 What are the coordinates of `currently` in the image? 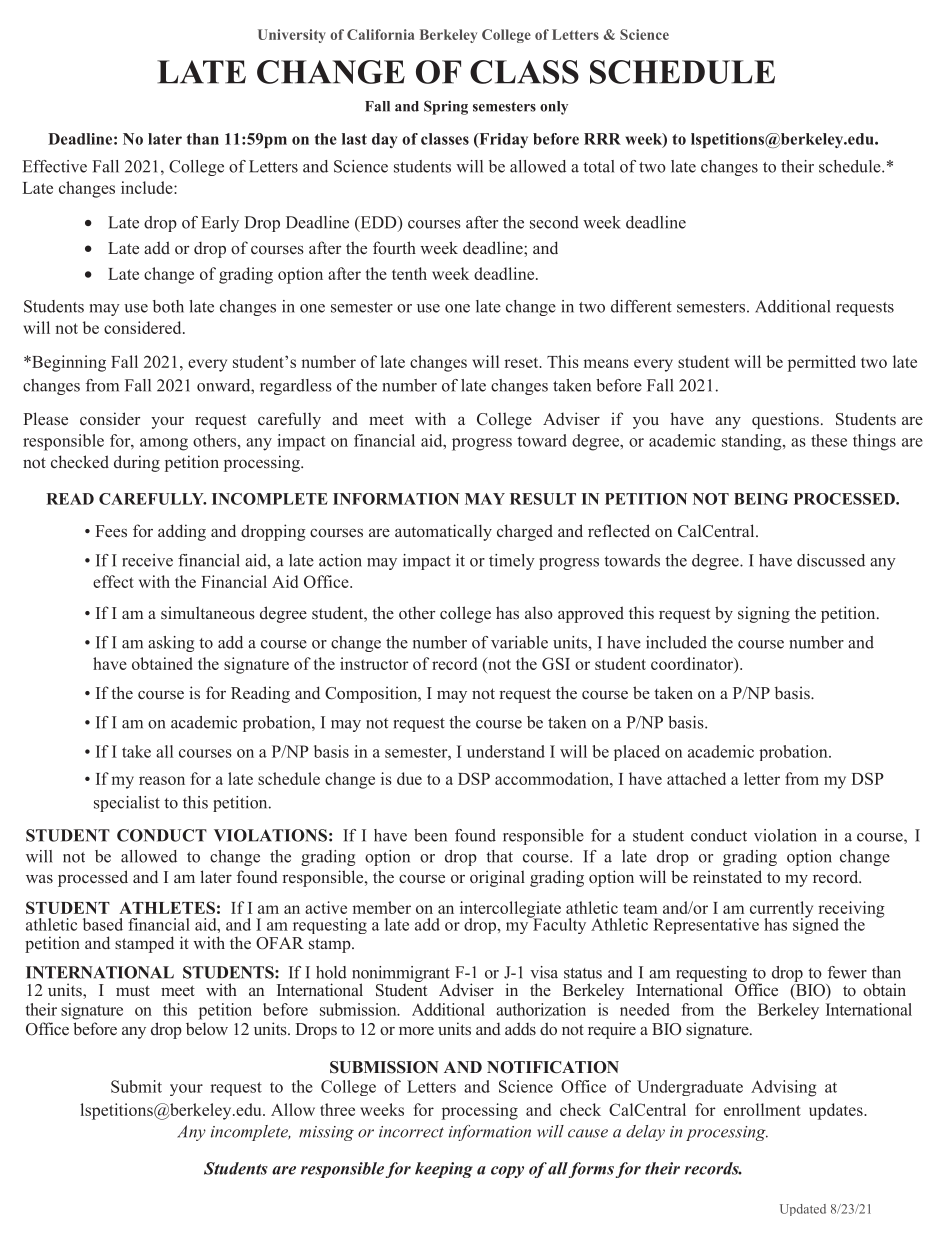 It's located at (781, 910).
